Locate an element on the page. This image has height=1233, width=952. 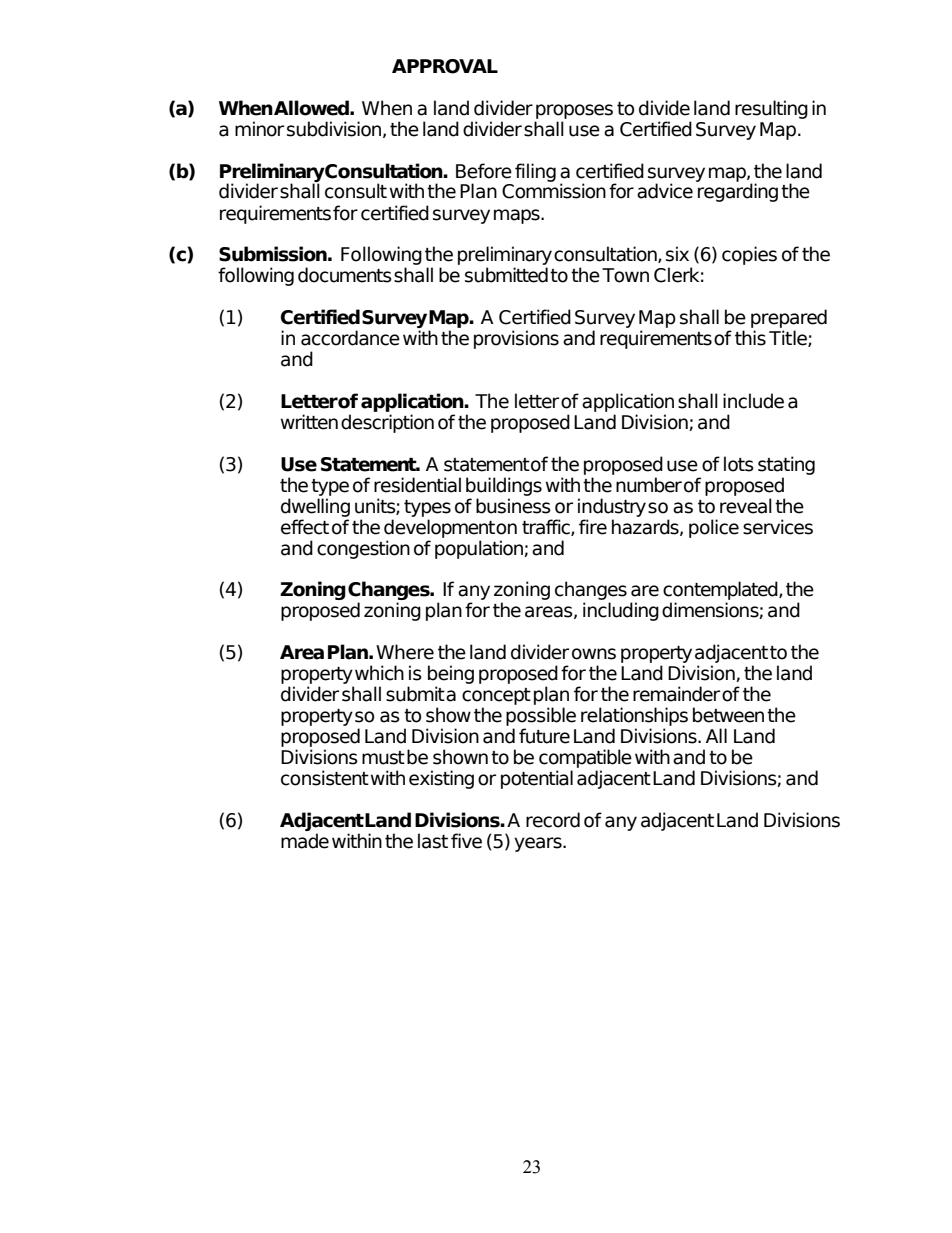
written is located at coordinates (309, 422).
